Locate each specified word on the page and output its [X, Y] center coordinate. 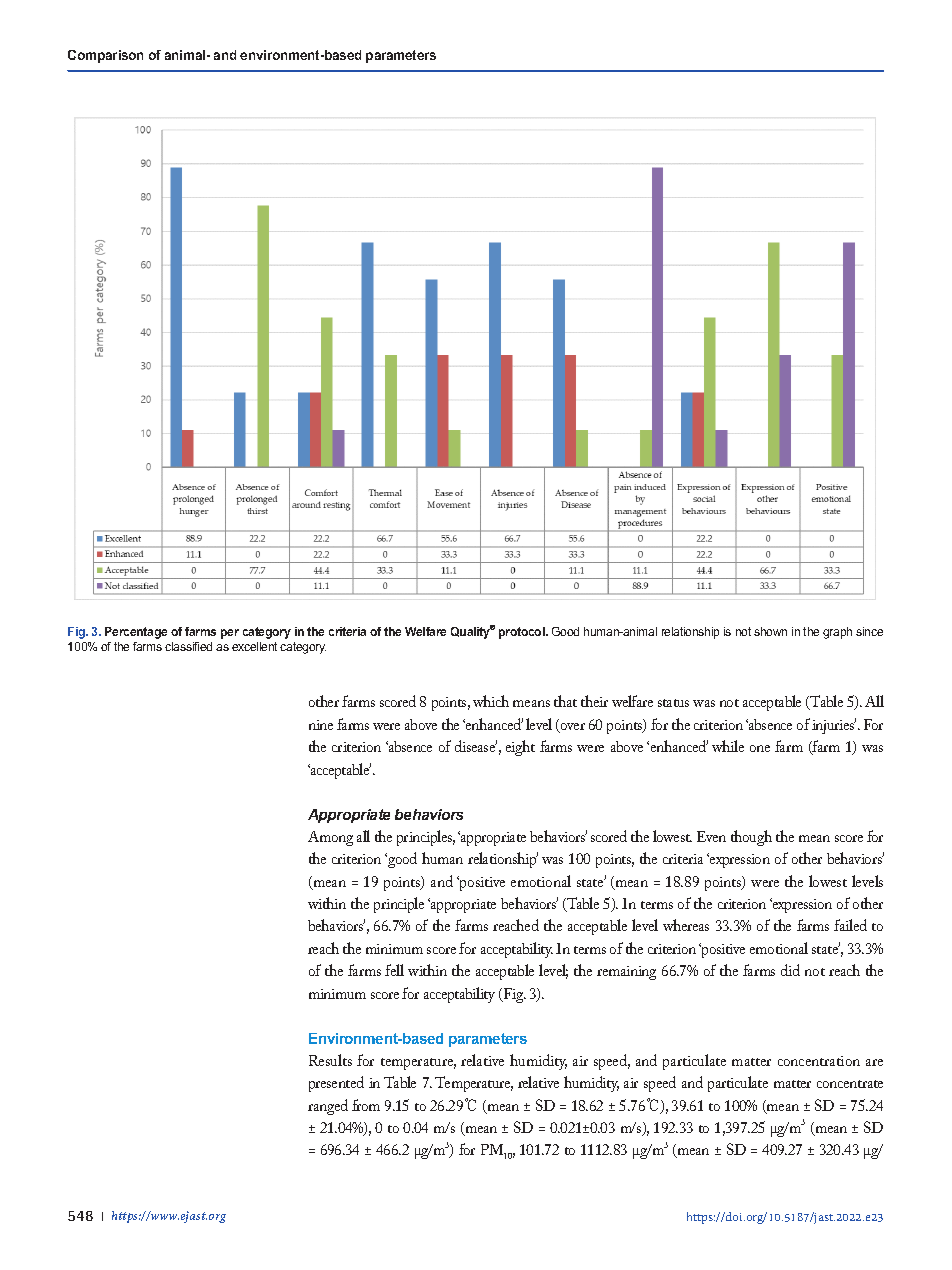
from [366, 1105]
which [491, 701]
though [751, 838]
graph [837, 633]
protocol [523, 633]
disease [476, 746]
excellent [254, 646]
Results [330, 1060]
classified [188, 646]
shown [770, 631]
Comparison [105, 56]
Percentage [136, 633]
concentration [819, 1061]
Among [330, 838]
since [869, 631]
